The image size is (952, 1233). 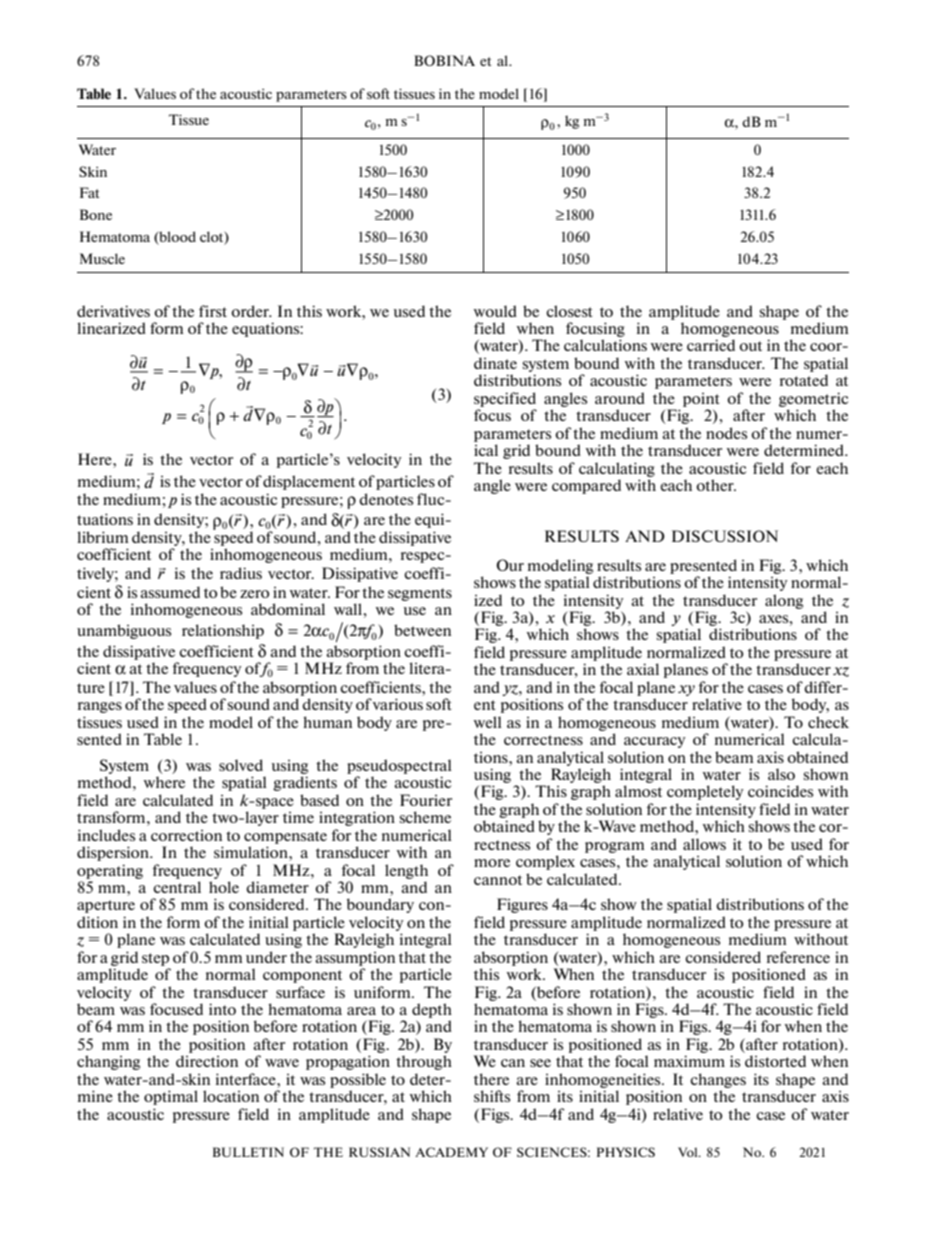 What do you see at coordinates (124, 631) in the page?
I see `unambiguous` at bounding box center [124, 631].
